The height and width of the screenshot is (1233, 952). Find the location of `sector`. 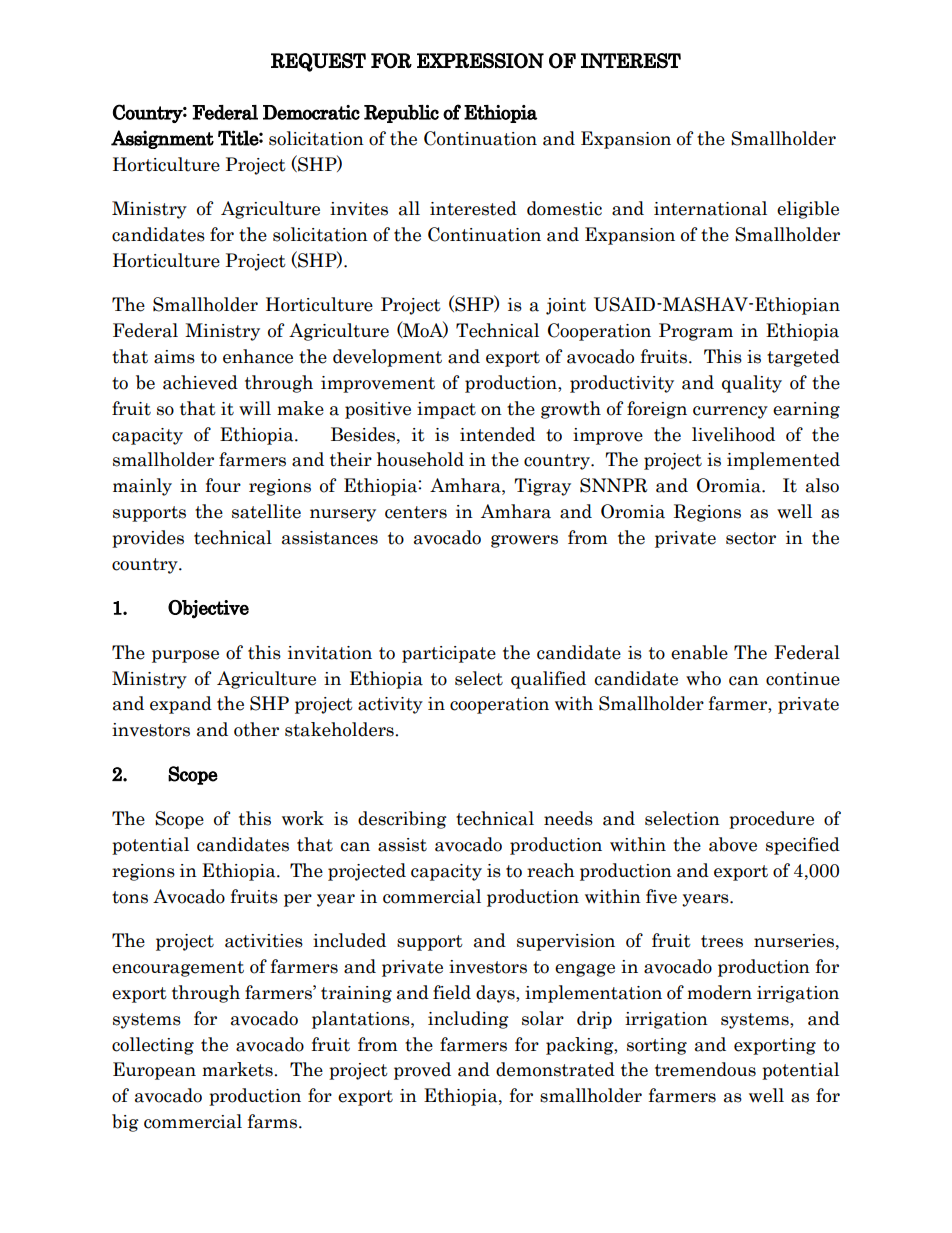

sector is located at coordinates (751, 538).
